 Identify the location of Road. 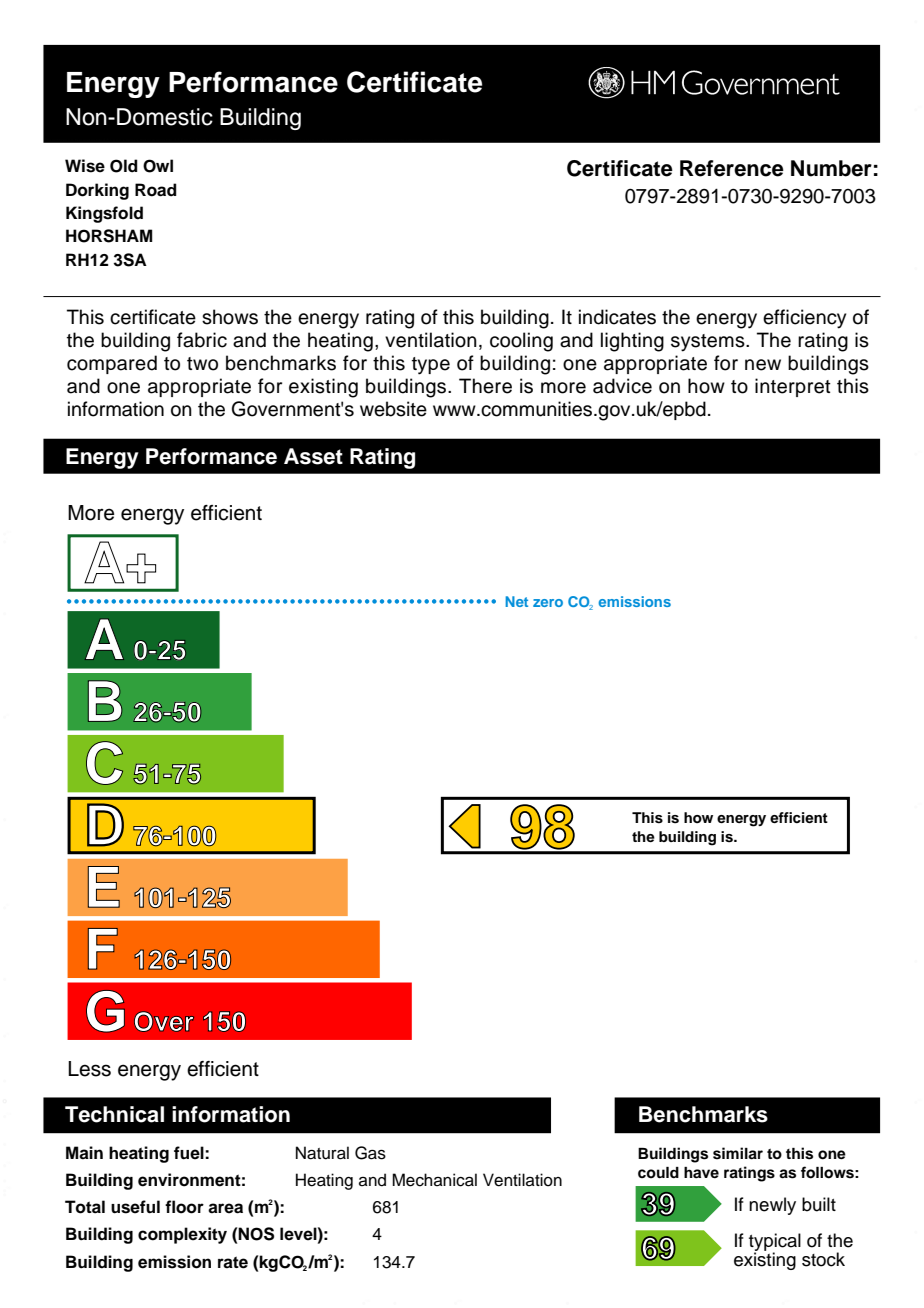
(156, 190).
